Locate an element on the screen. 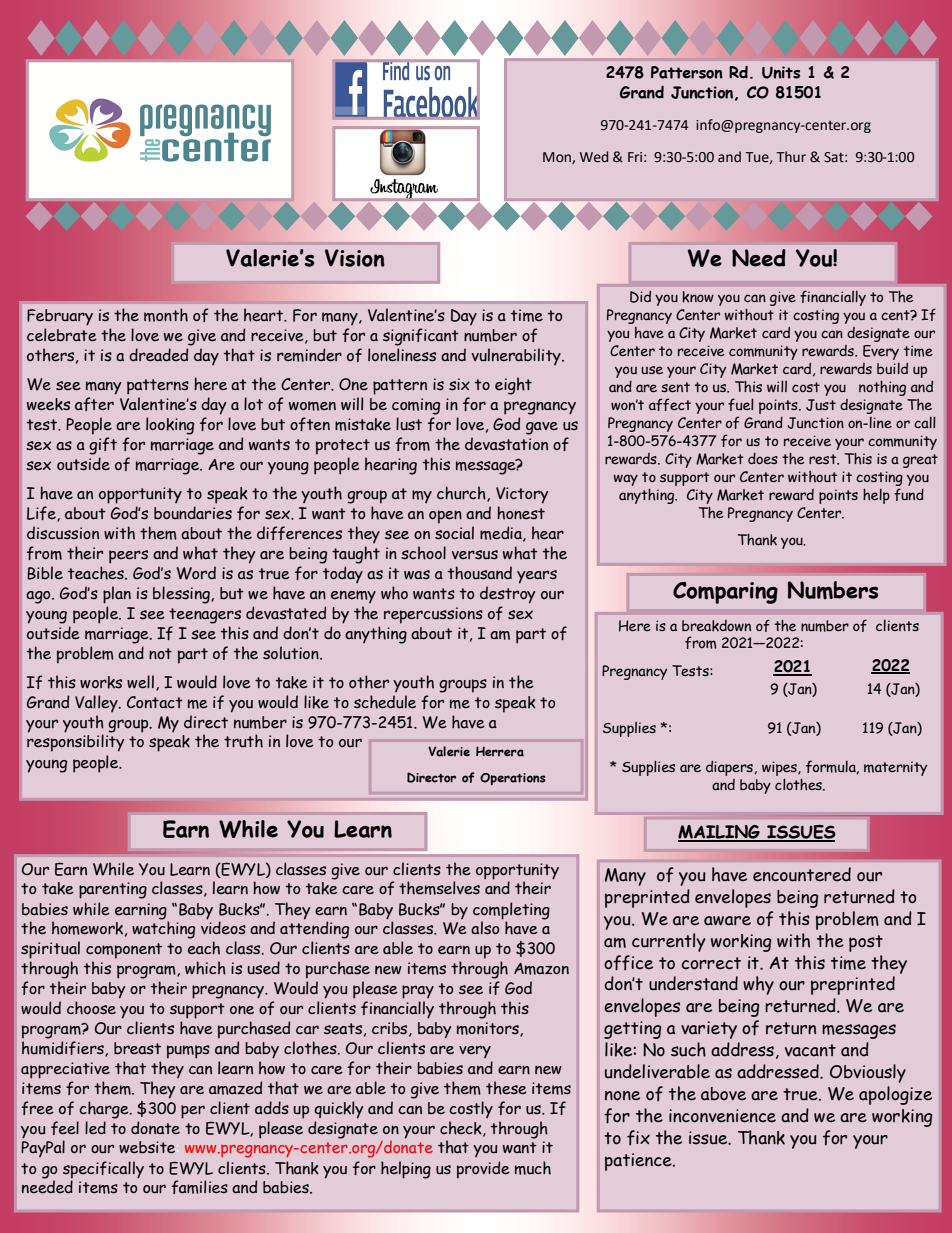 The height and width of the screenshot is (1233, 952). gift is located at coordinates (103, 446).
